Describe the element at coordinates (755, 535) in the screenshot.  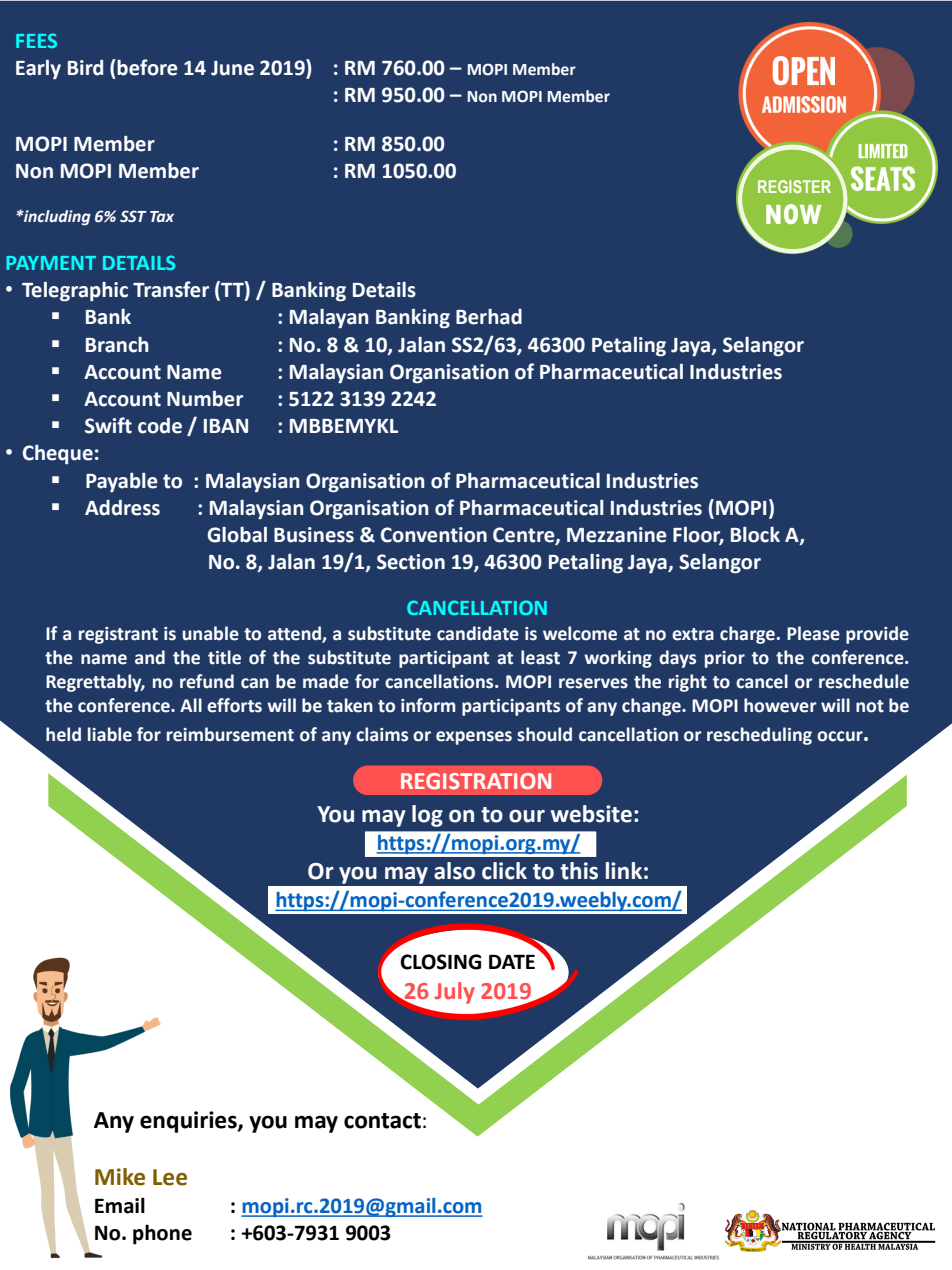
I see `Block` at that location.
